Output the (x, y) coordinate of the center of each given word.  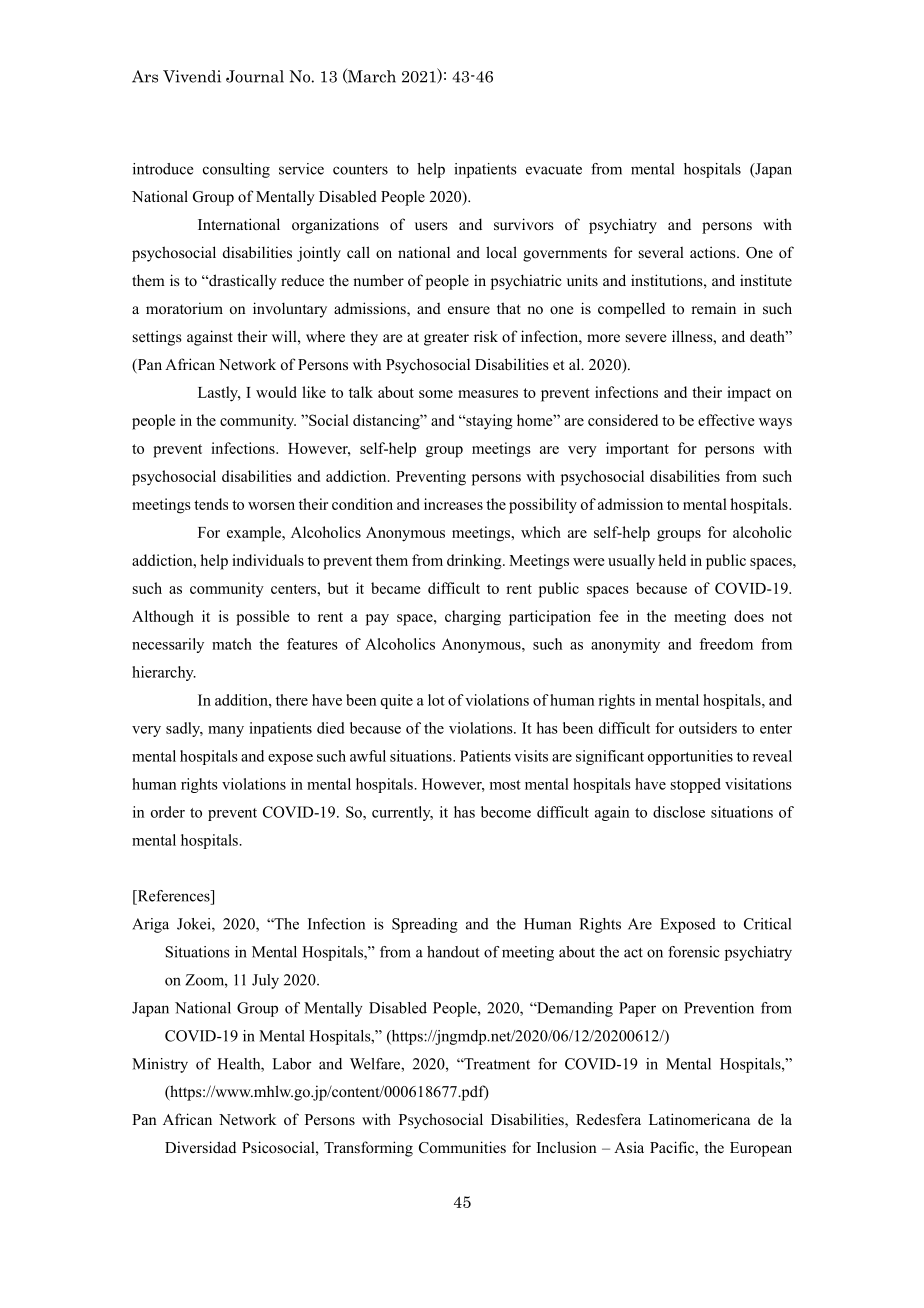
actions (714, 252)
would (276, 392)
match (232, 644)
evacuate (554, 170)
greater (446, 339)
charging (473, 618)
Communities (462, 1147)
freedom (726, 644)
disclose (679, 812)
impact (749, 394)
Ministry (160, 1065)
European (761, 1149)
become (506, 812)
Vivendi (192, 76)
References (173, 896)
